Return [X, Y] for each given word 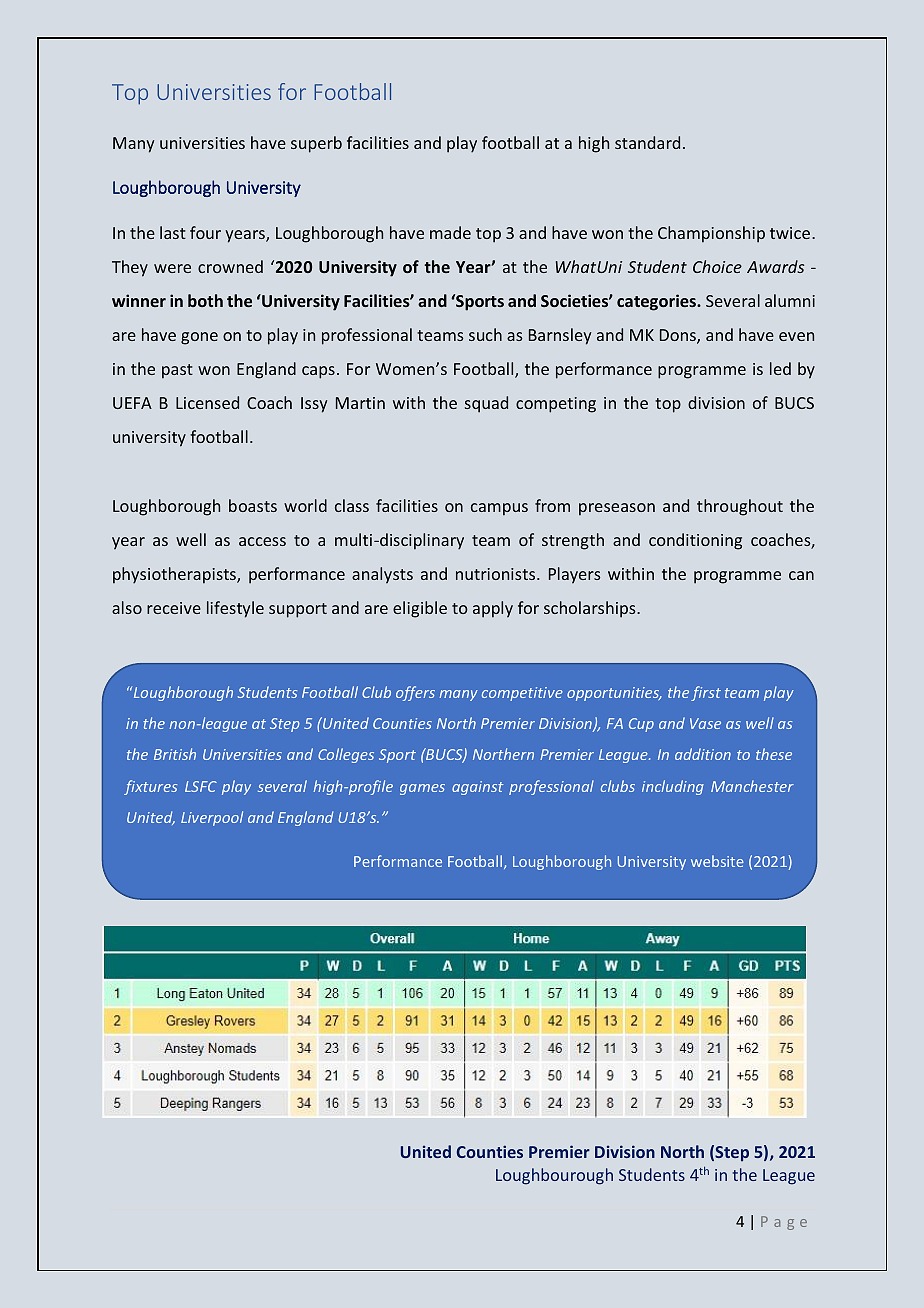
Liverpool [212, 818]
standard [647, 142]
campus [499, 509]
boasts [253, 505]
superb [316, 144]
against [477, 788]
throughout [740, 507]
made [450, 232]
